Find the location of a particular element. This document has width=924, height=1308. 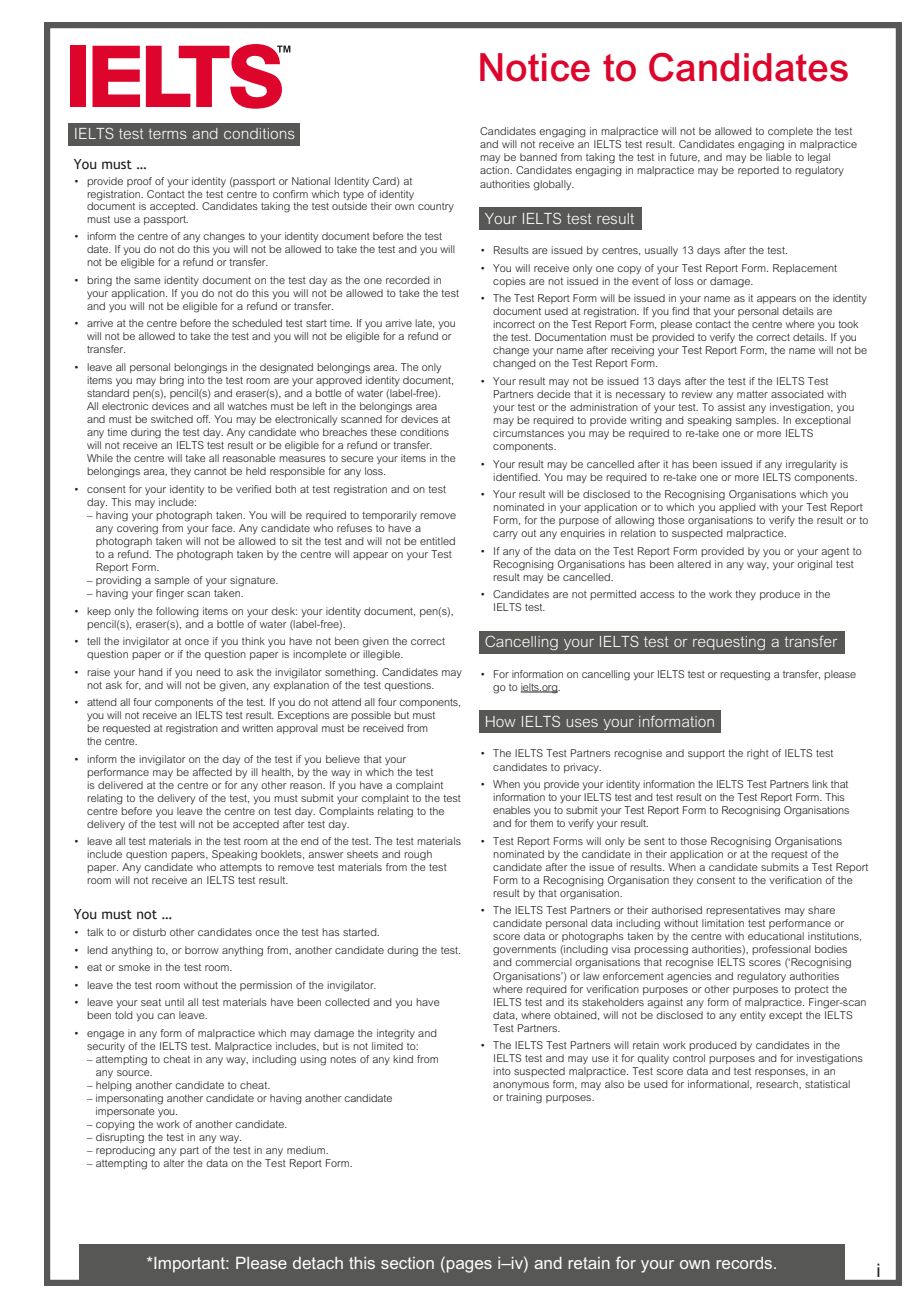

identified is located at coordinates (516, 477).
